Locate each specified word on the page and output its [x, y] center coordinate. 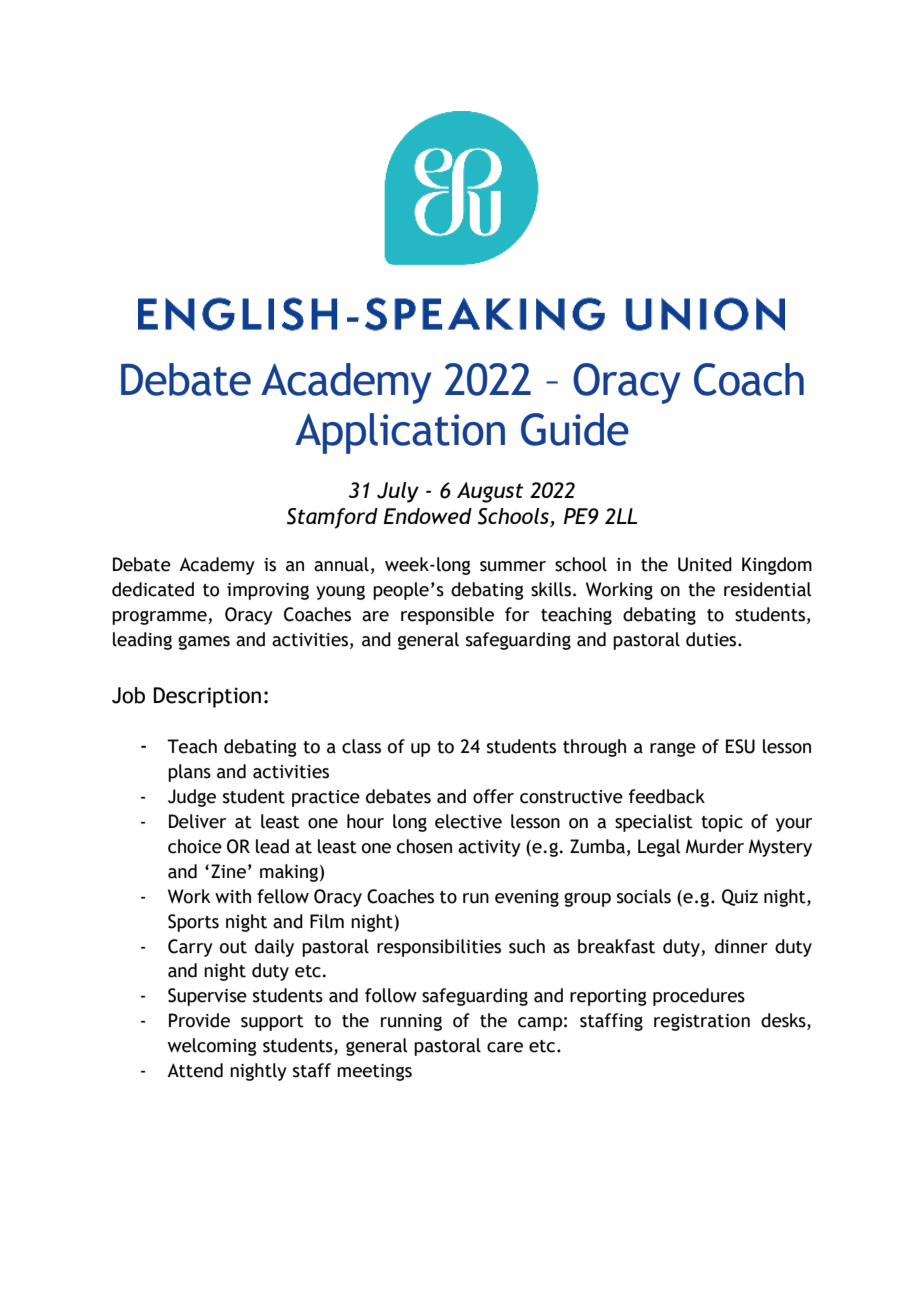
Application [400, 433]
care [505, 1047]
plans [189, 773]
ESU [740, 746]
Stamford [332, 518]
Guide [575, 429]
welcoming [212, 1047]
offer [493, 796]
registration [702, 1022]
